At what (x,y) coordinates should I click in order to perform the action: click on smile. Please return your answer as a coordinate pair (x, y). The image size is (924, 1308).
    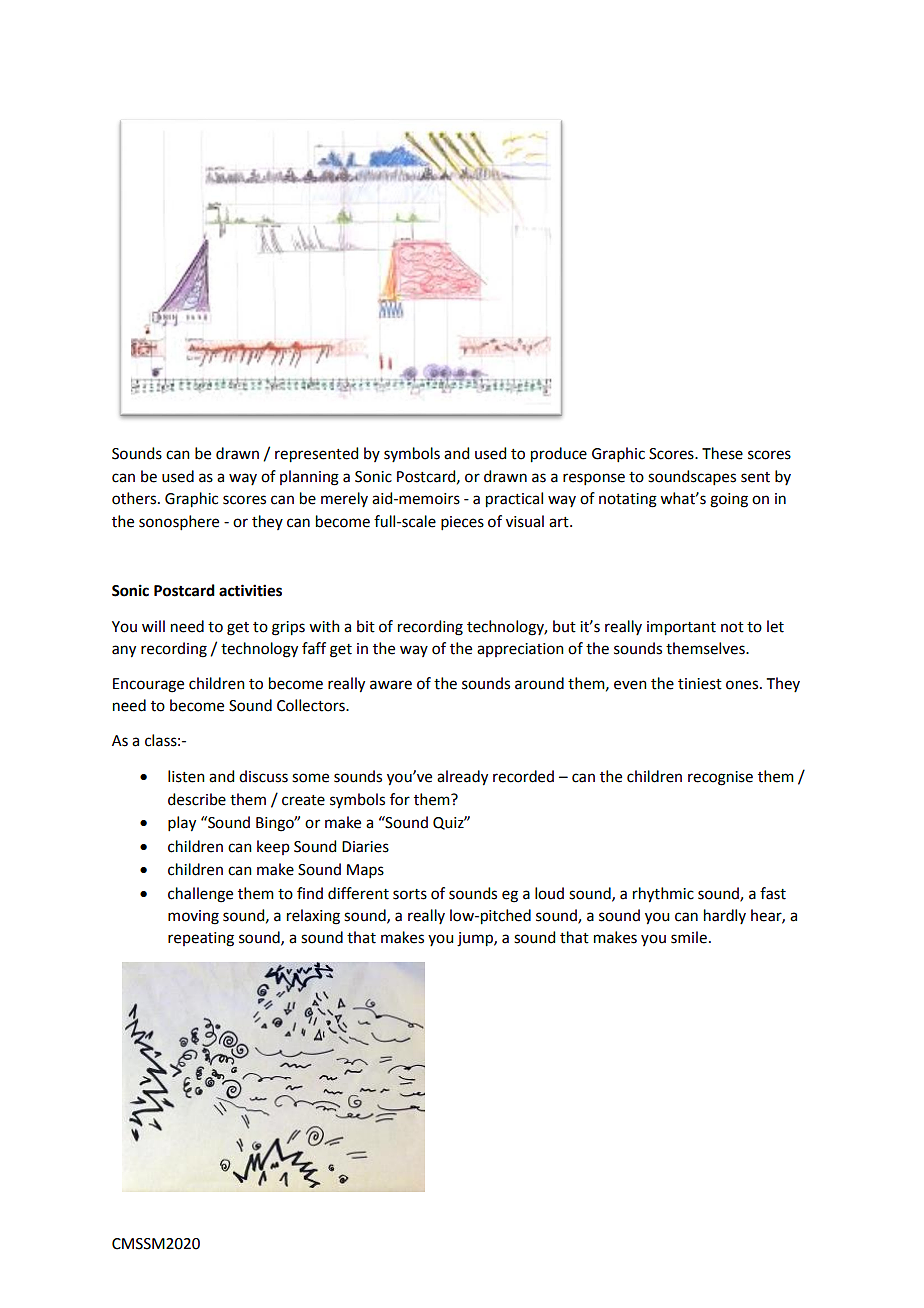
    Looking at the image, I should click on (689, 937).
